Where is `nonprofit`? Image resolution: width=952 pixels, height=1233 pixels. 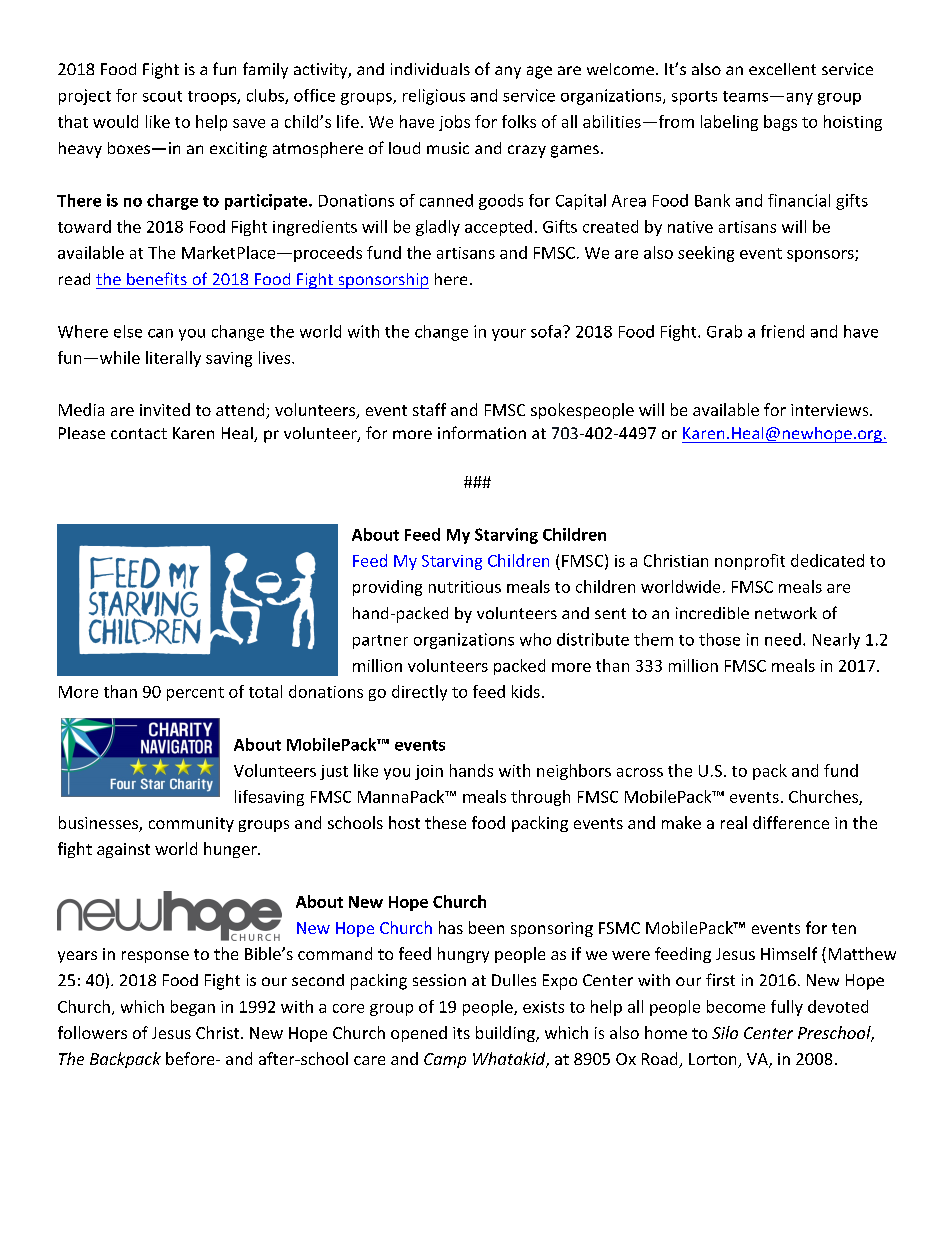 nonprofit is located at coordinates (750, 562).
